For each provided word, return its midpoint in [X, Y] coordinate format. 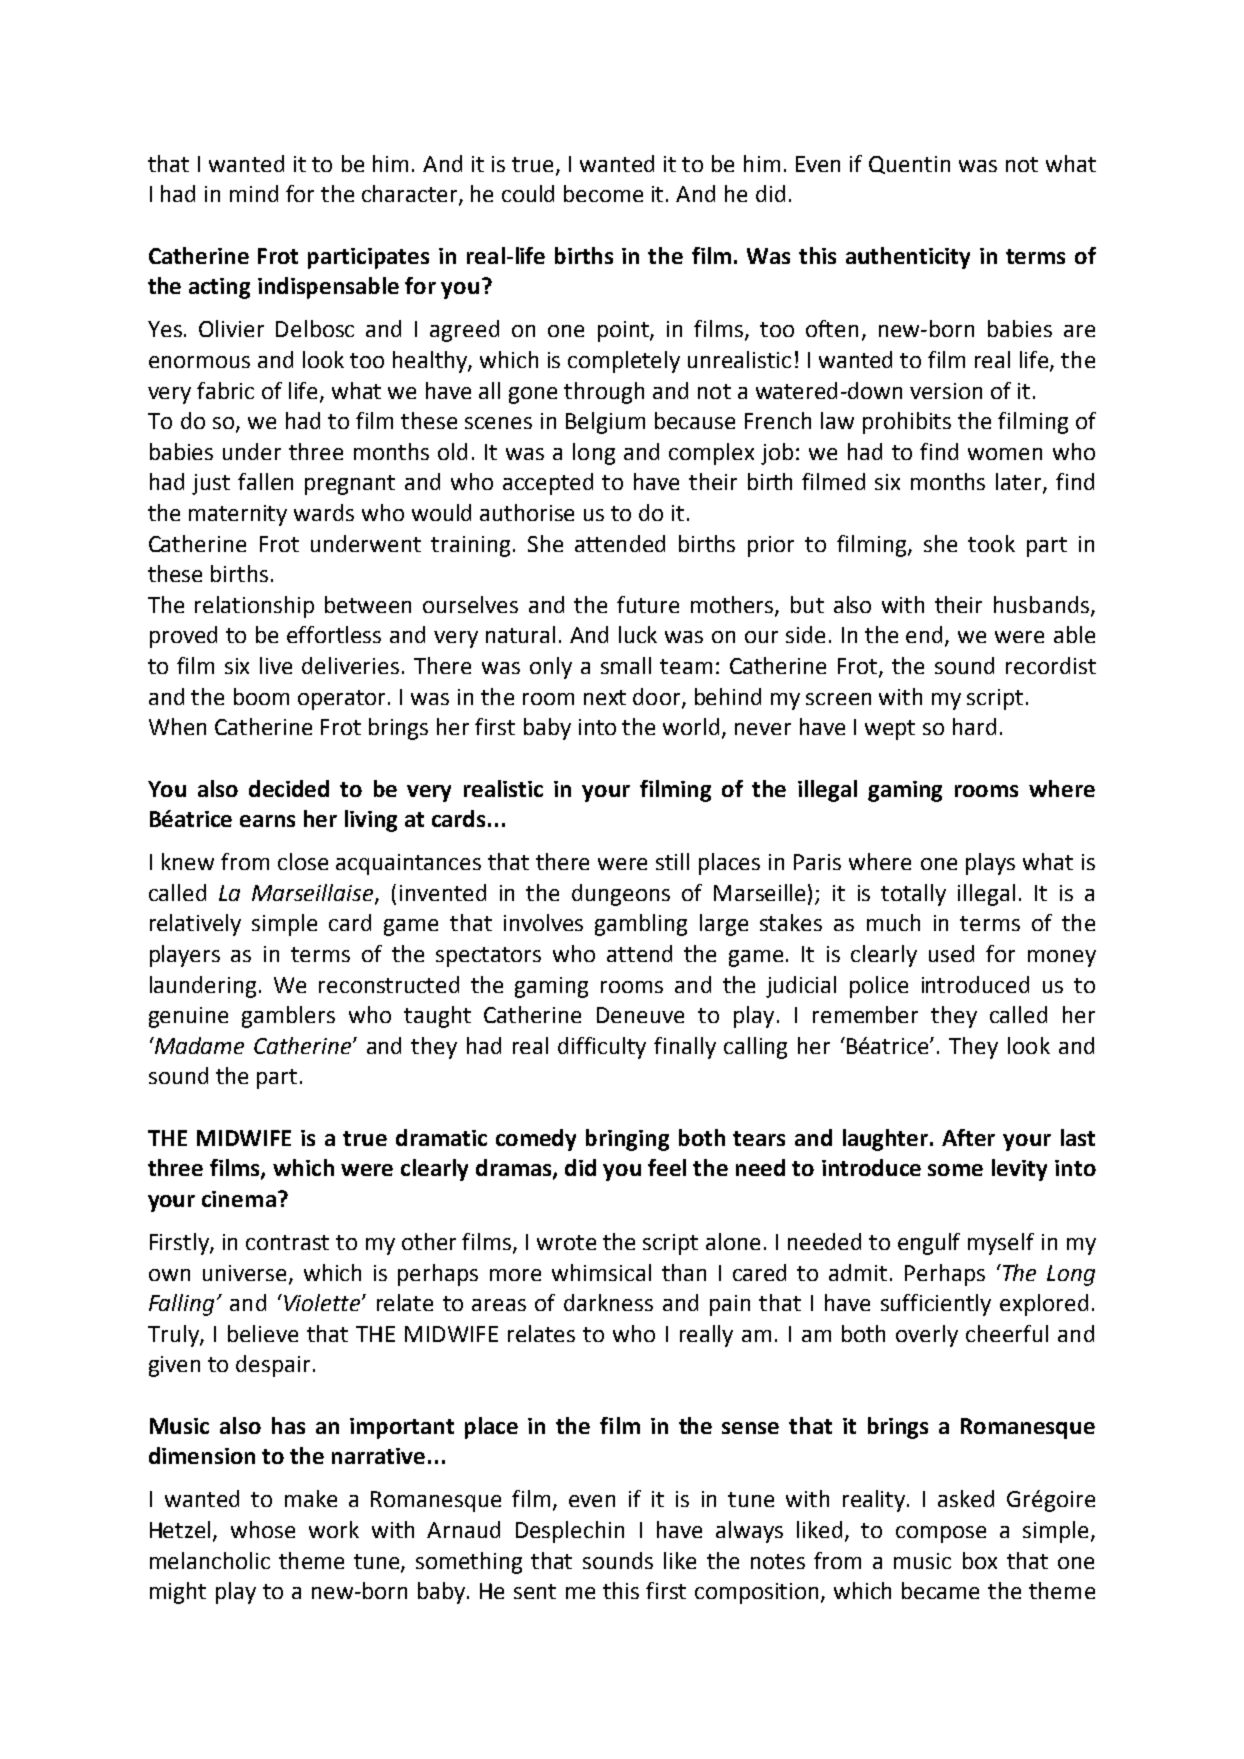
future [648, 604]
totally [913, 895]
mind [254, 193]
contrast [287, 1242]
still [672, 861]
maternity [238, 515]
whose [263, 1529]
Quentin [909, 165]
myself [1001, 1244]
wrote [566, 1242]
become [603, 193]
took [991, 543]
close [303, 861]
